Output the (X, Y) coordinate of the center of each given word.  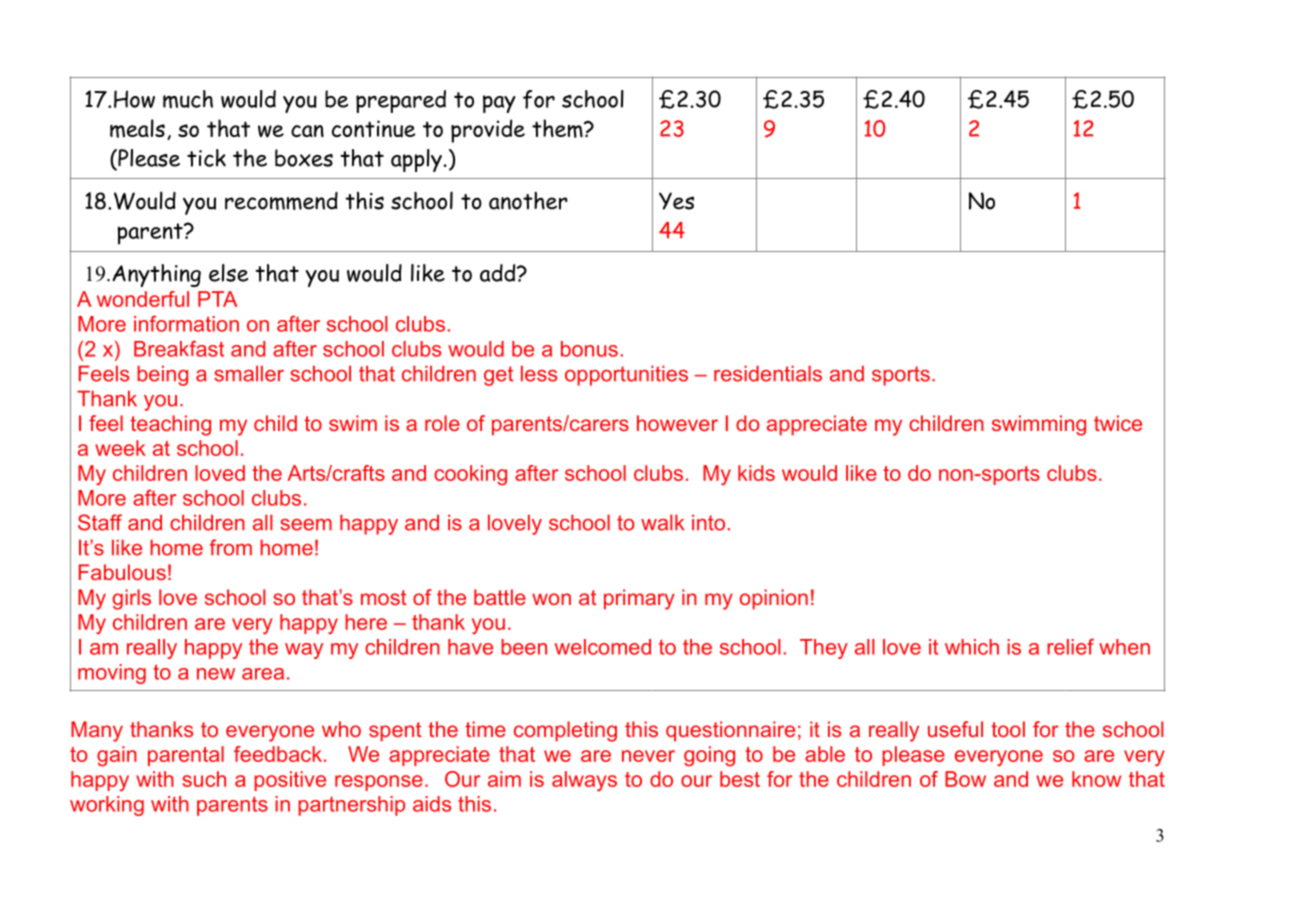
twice (1118, 423)
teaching (170, 425)
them (558, 128)
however (677, 423)
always (584, 781)
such (204, 779)
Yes (676, 201)
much (188, 99)
